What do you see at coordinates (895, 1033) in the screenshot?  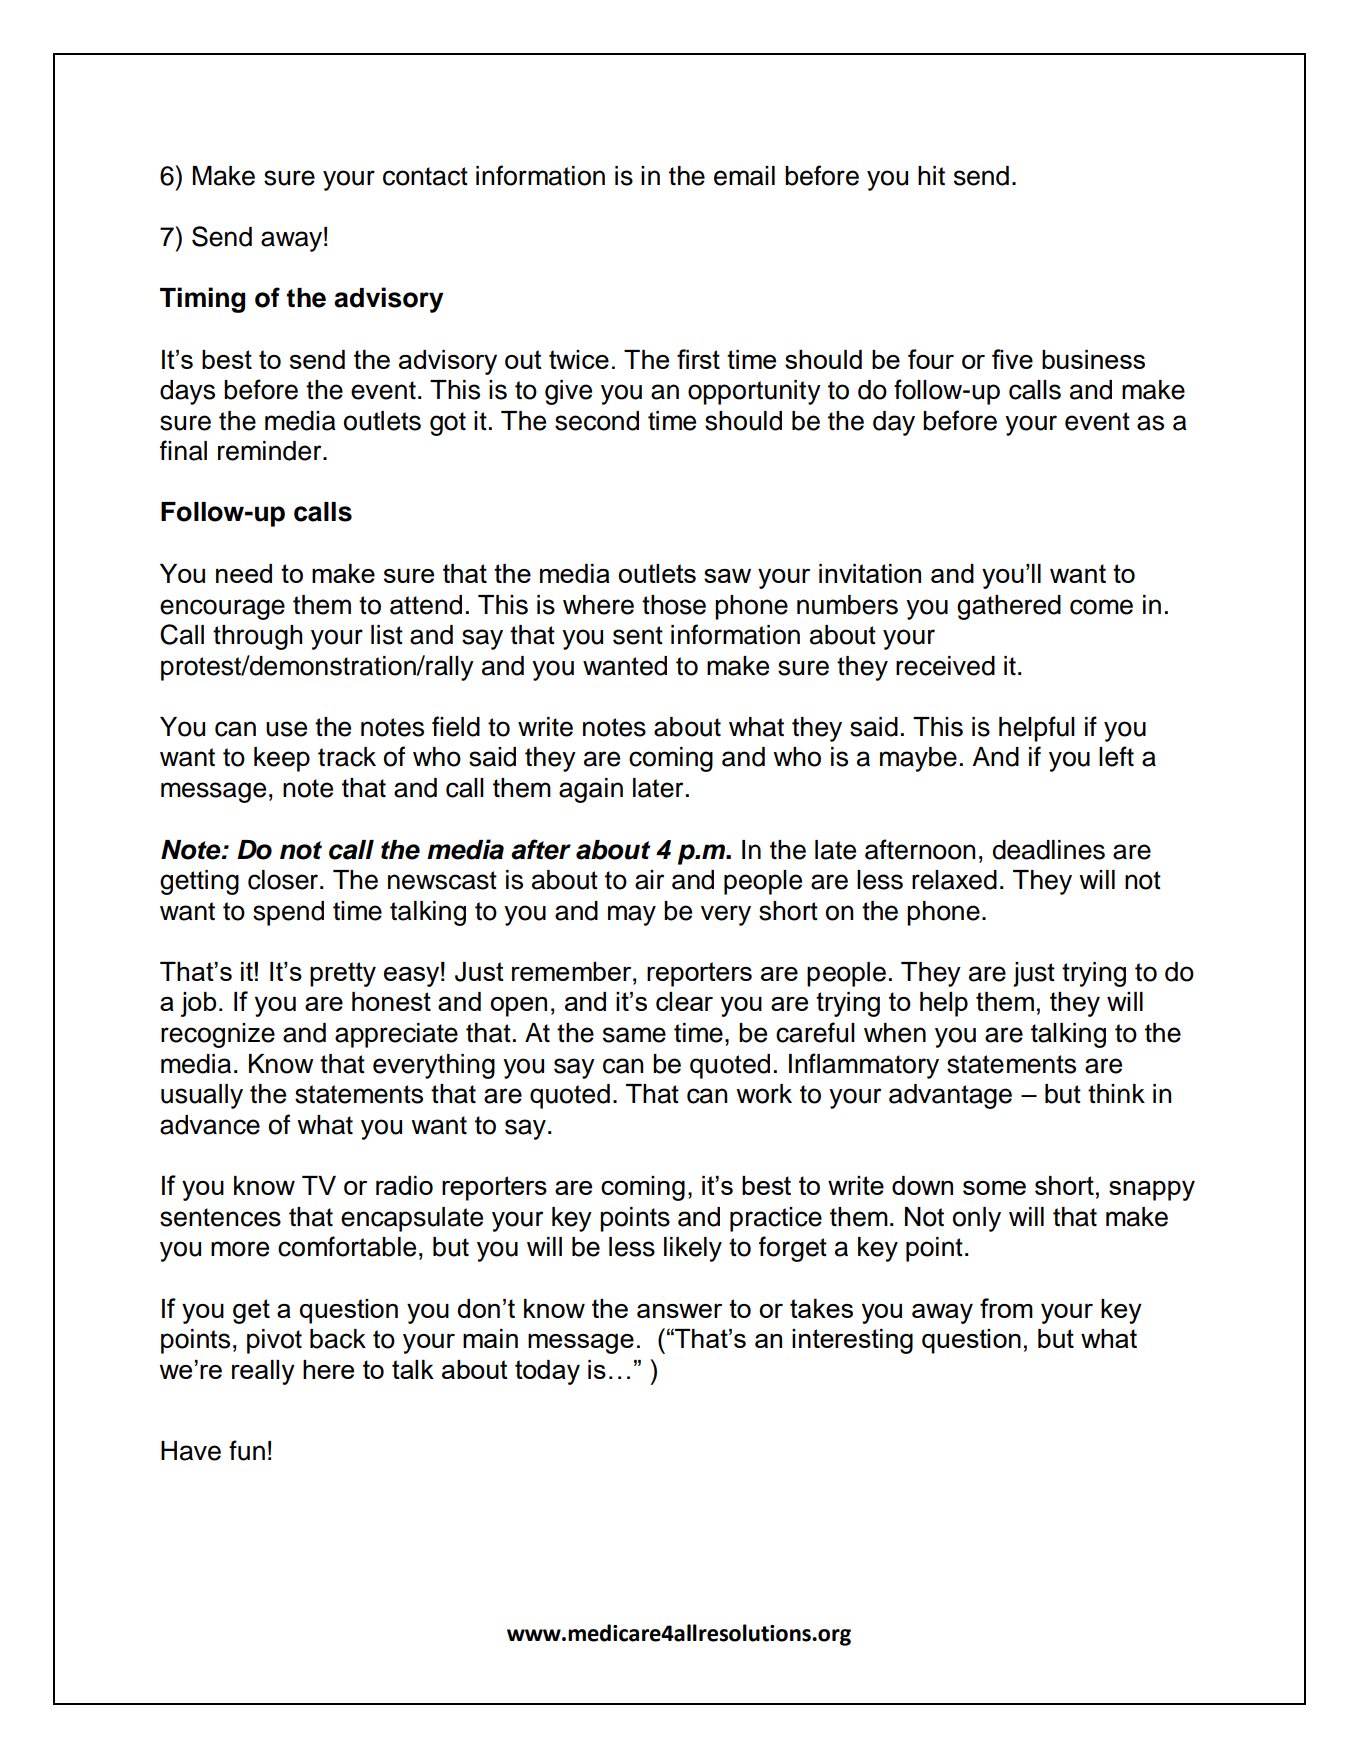 I see `when` at bounding box center [895, 1033].
